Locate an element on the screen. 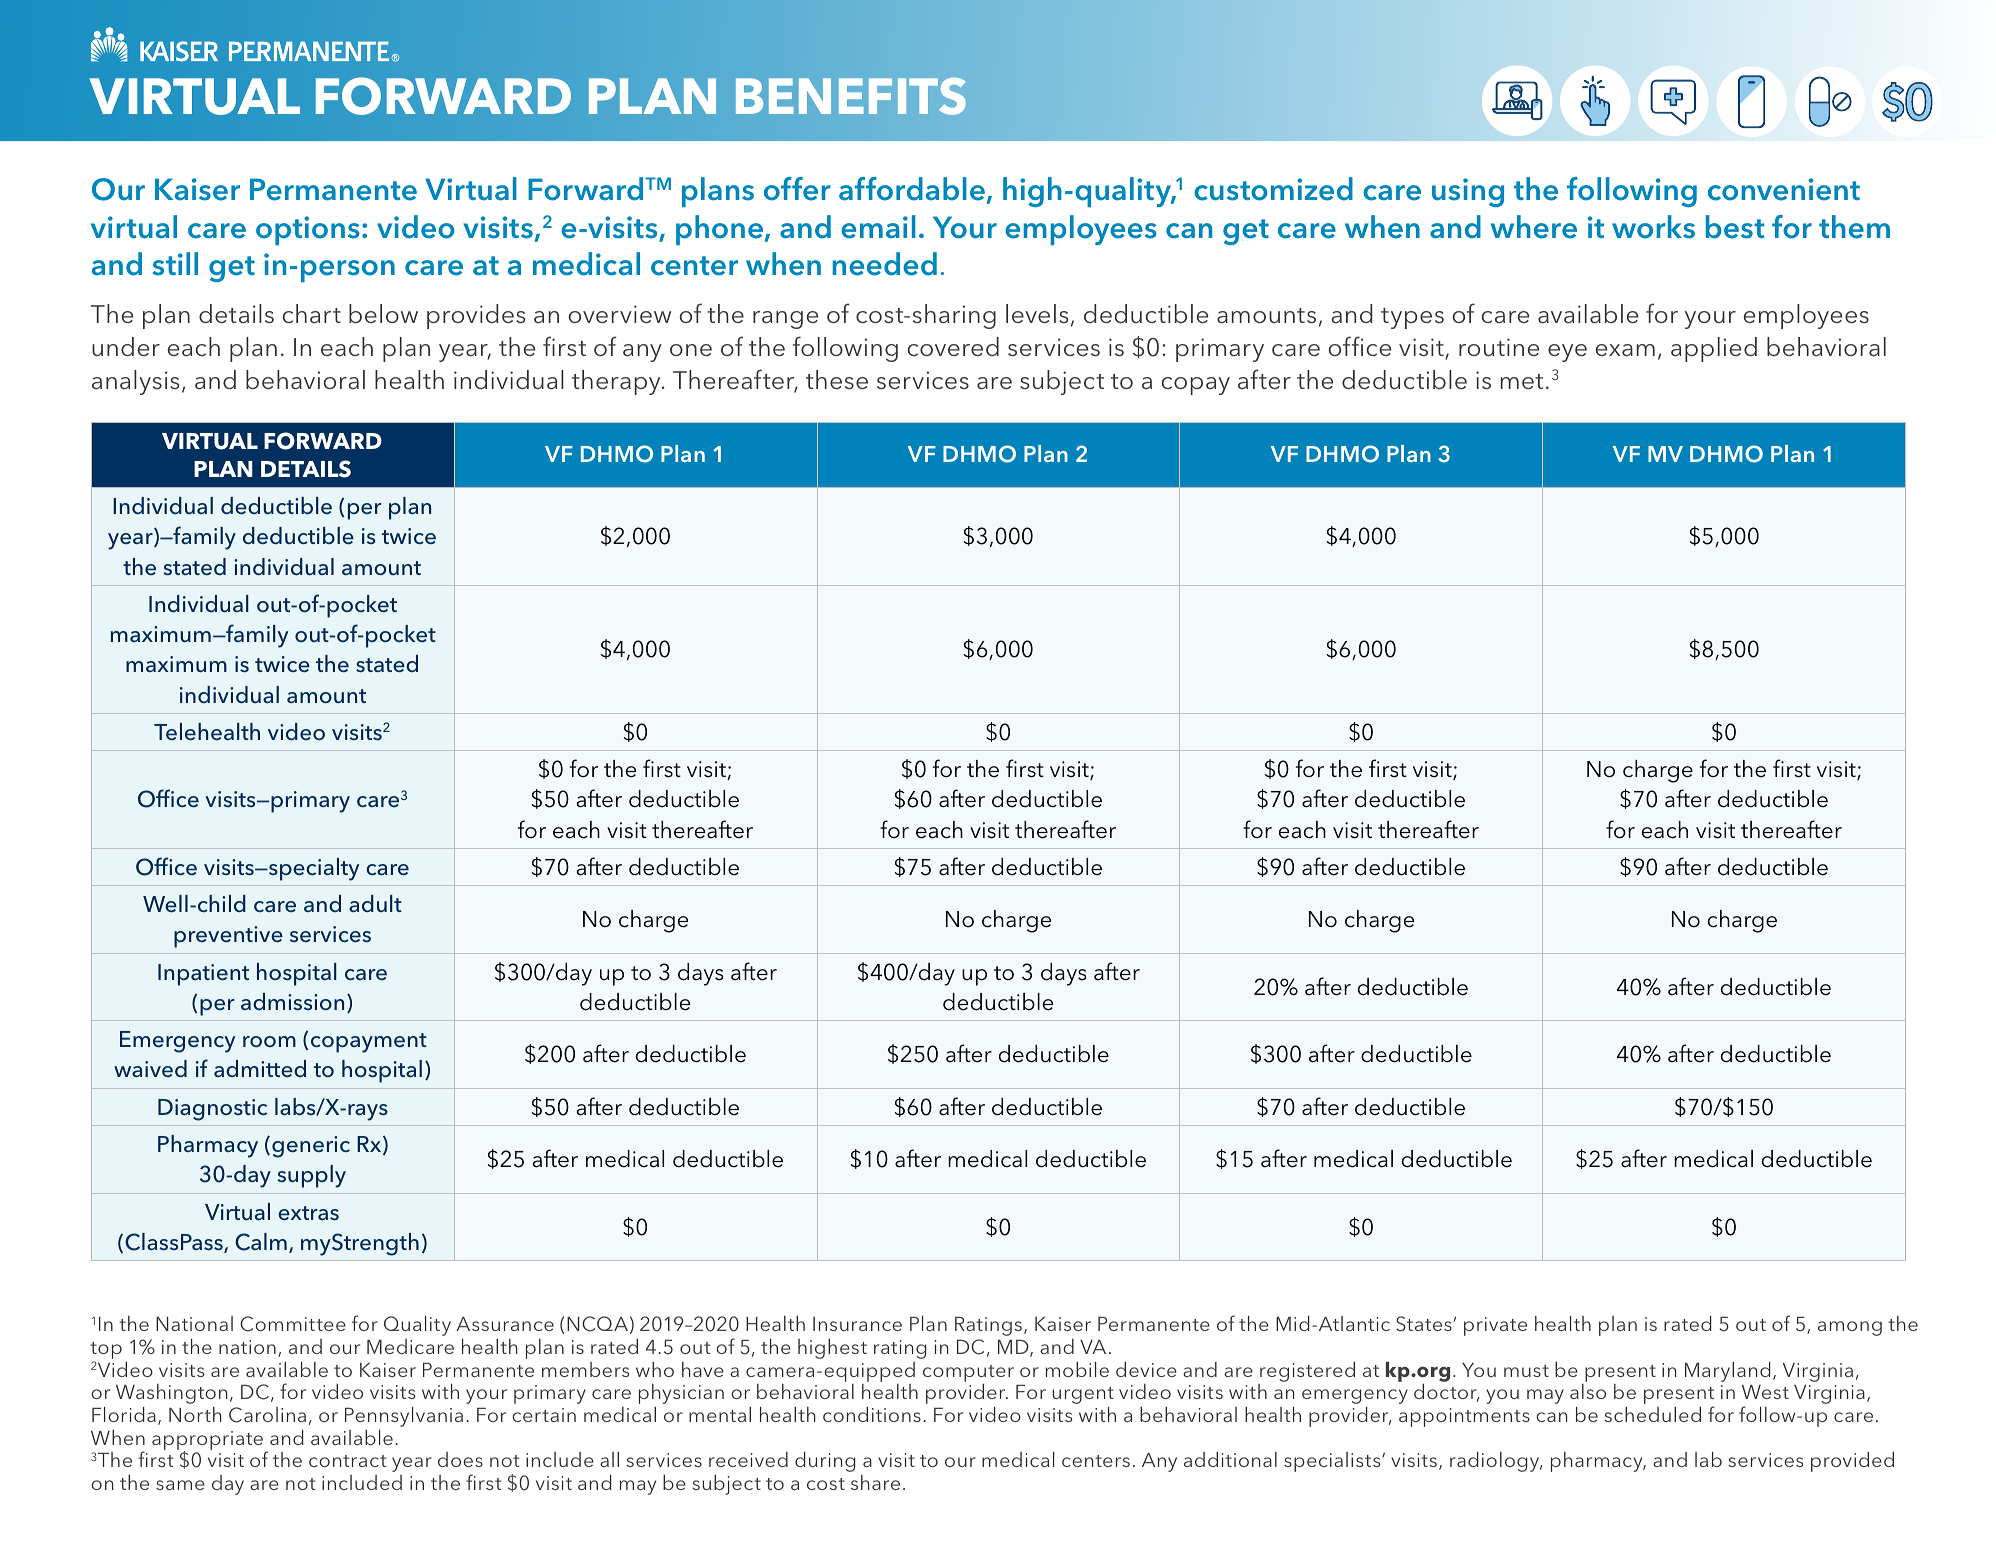 This screenshot has height=1542, width=1996. options is located at coordinates (308, 230).
